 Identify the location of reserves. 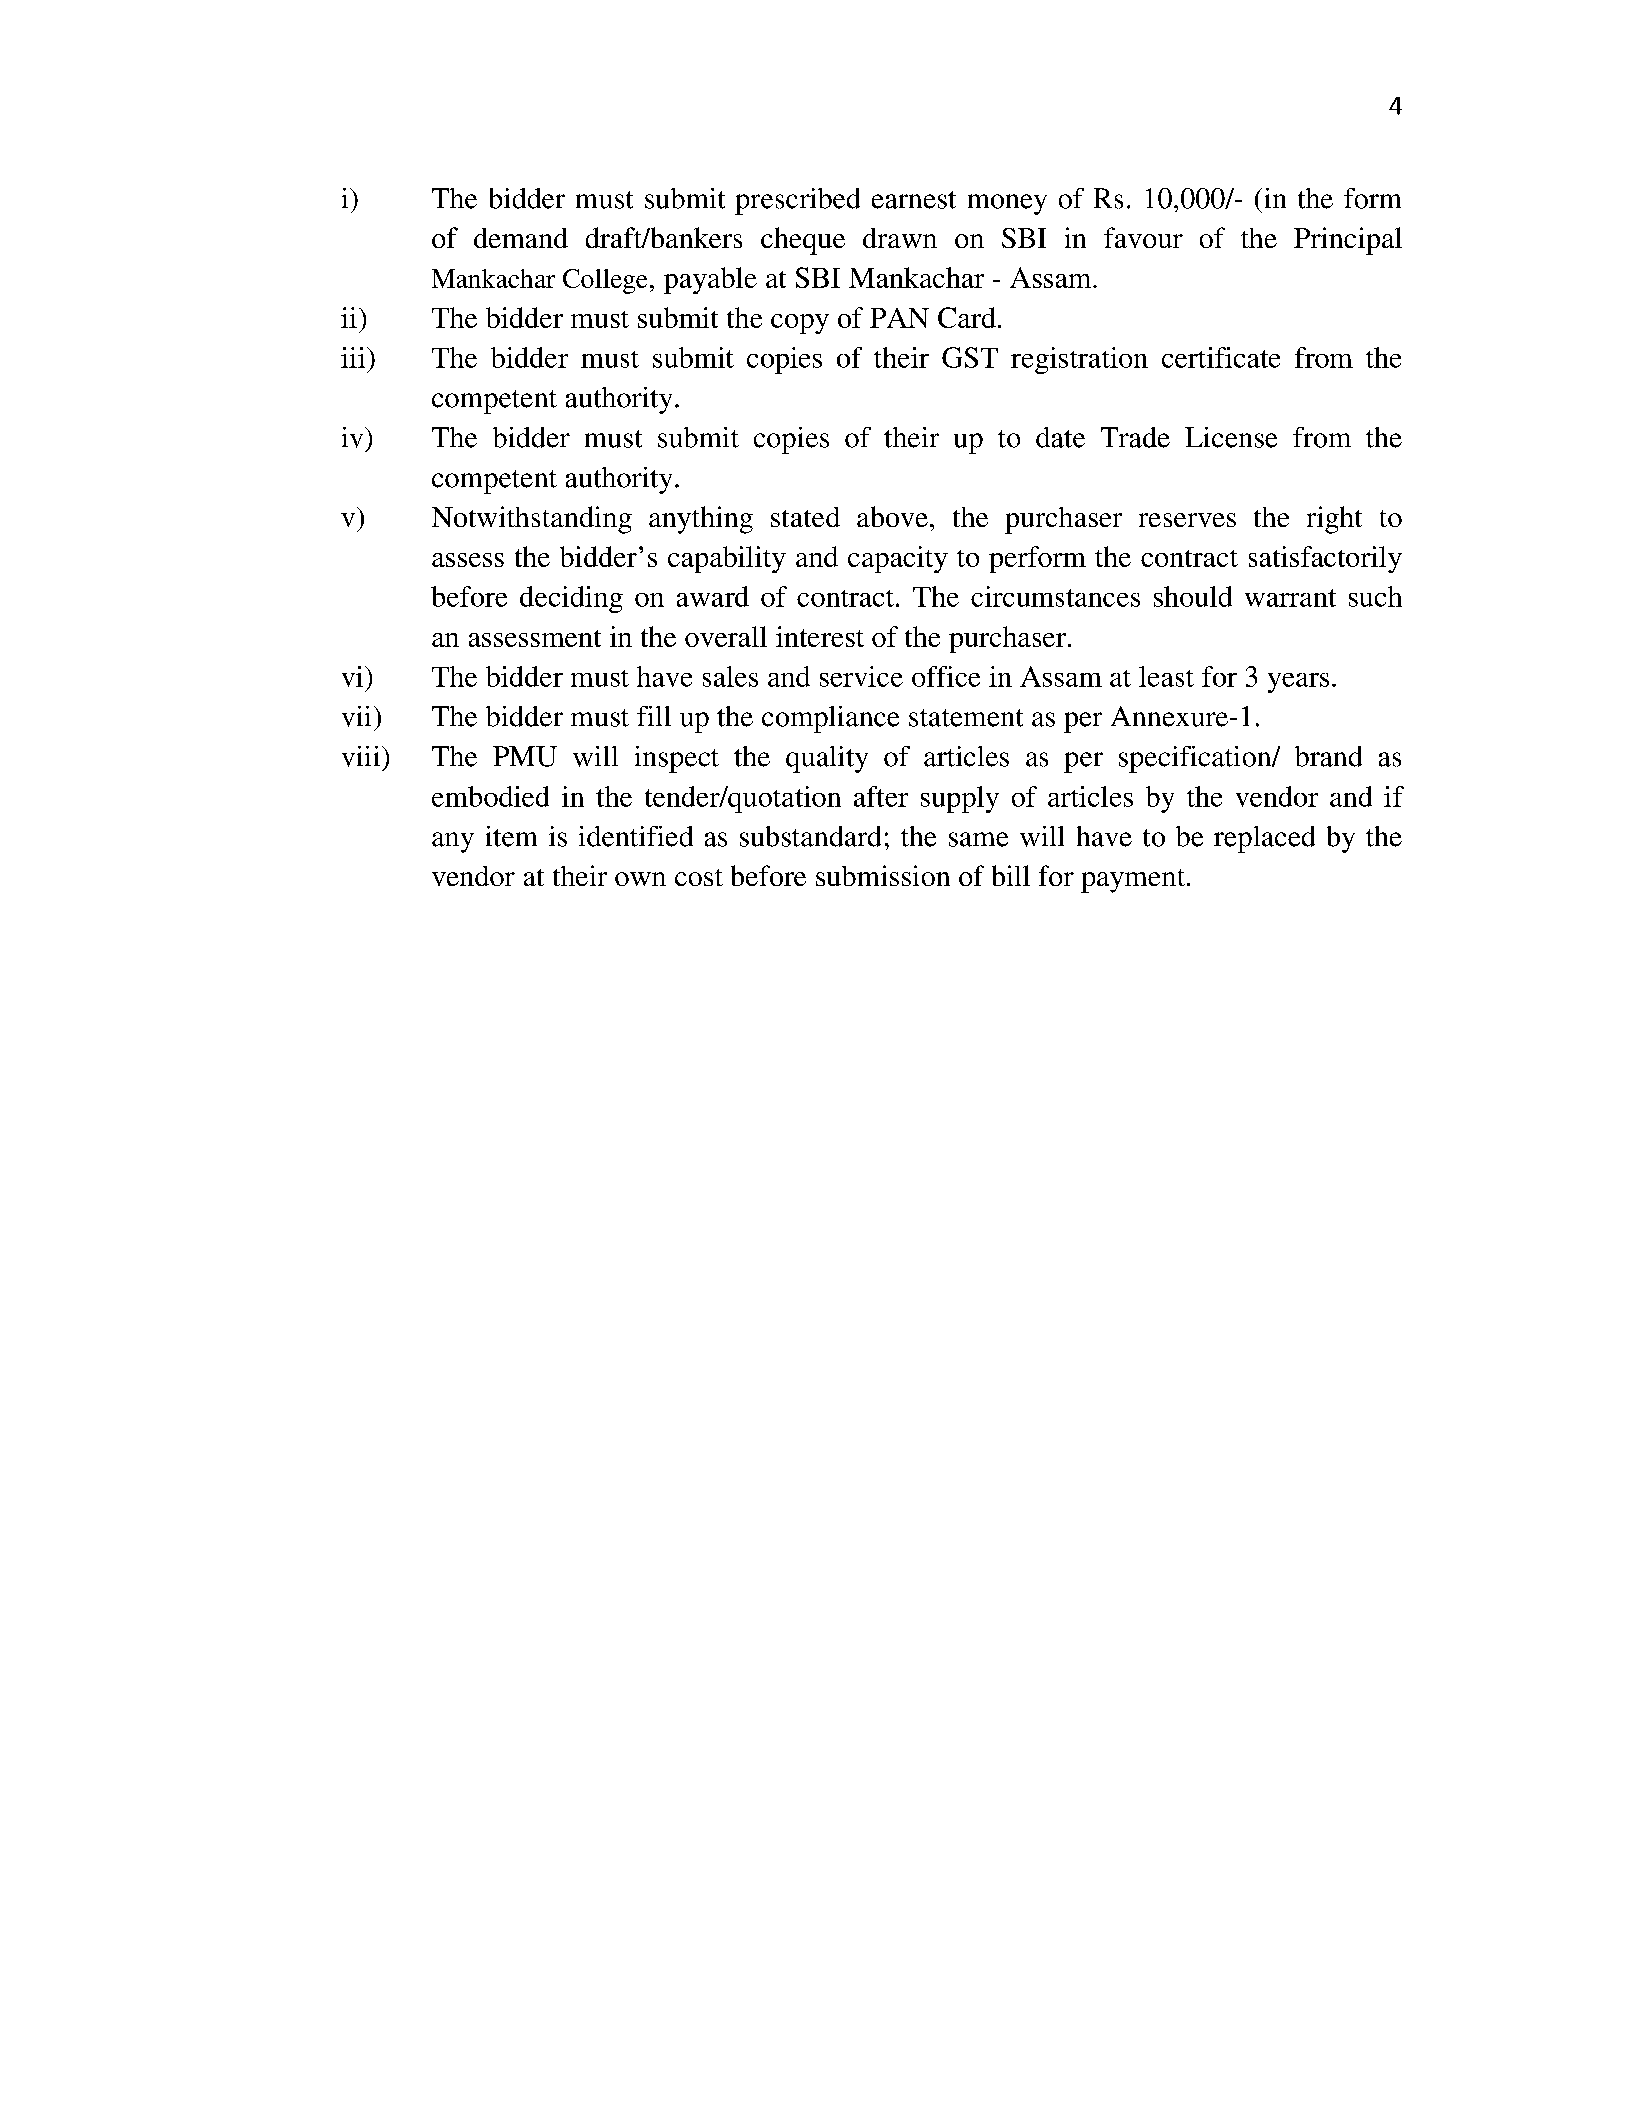
(1187, 520).
